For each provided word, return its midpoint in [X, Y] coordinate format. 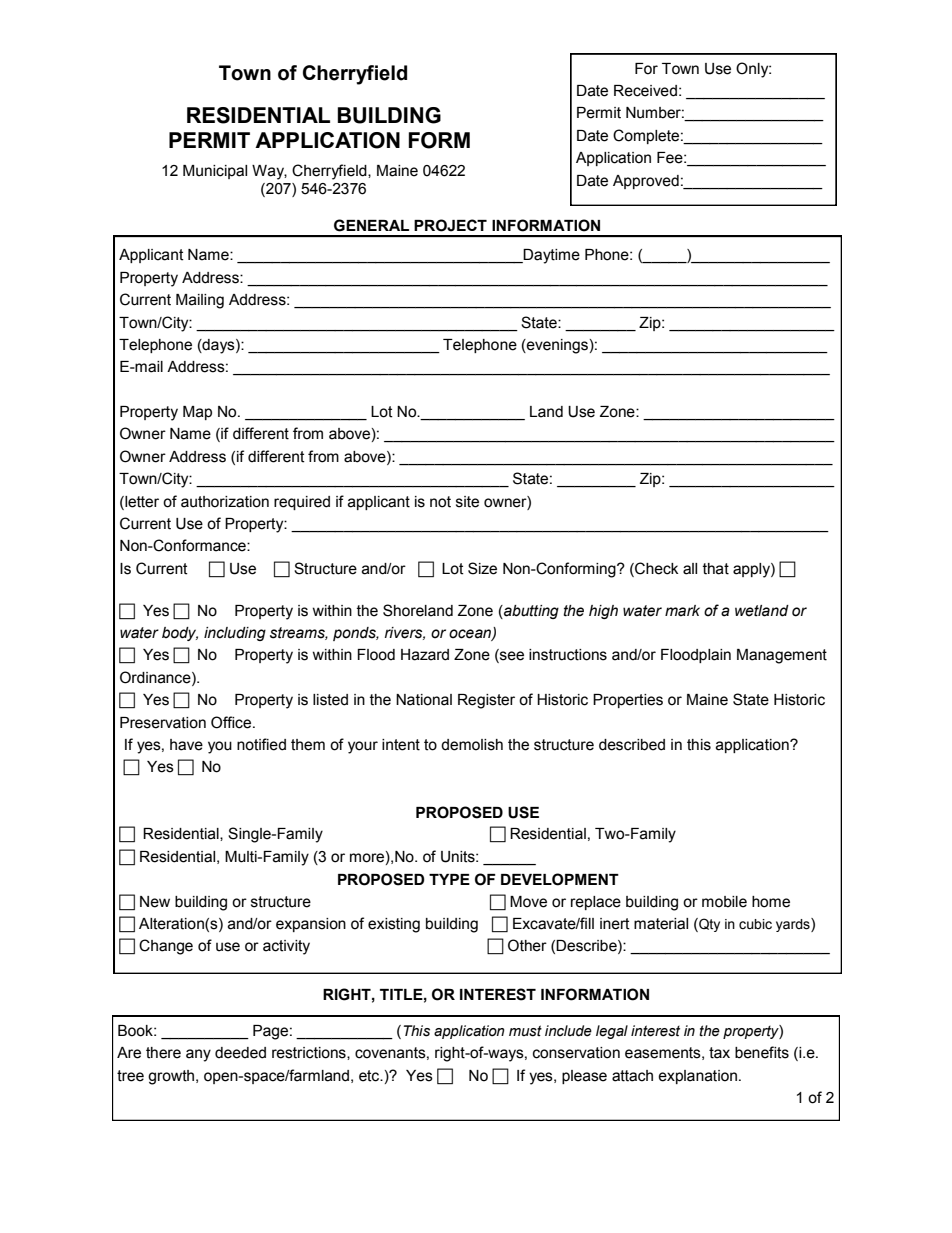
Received [645, 91]
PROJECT [450, 225]
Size [482, 568]
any [198, 1055]
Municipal [215, 172]
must [525, 1031]
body [180, 634]
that [716, 569]
